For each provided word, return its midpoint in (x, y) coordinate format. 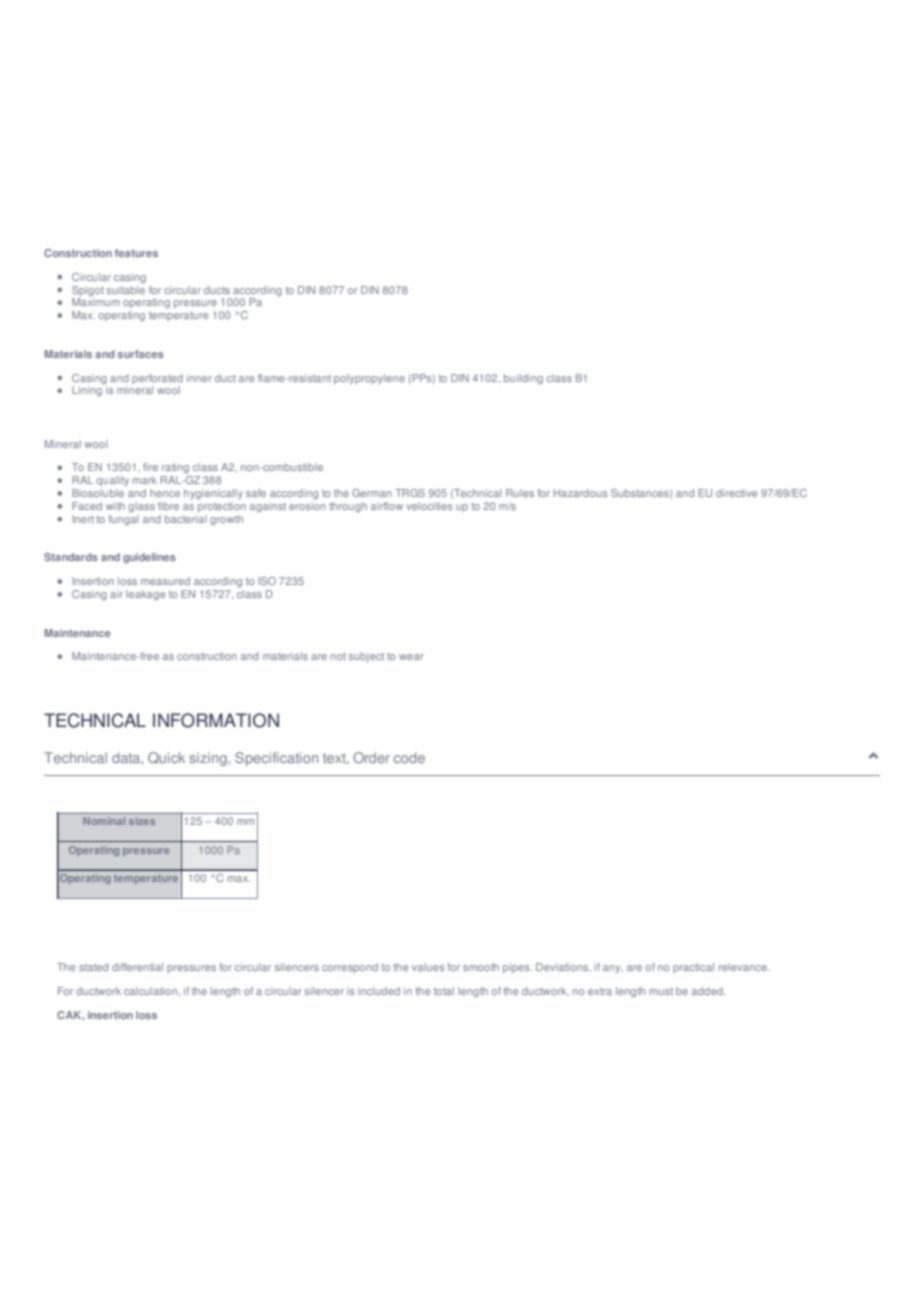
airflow (387, 506)
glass (141, 507)
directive (736, 493)
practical (693, 968)
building (523, 379)
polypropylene (369, 379)
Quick (166, 758)
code (409, 757)
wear (411, 657)
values (428, 967)
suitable (126, 288)
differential (137, 967)
